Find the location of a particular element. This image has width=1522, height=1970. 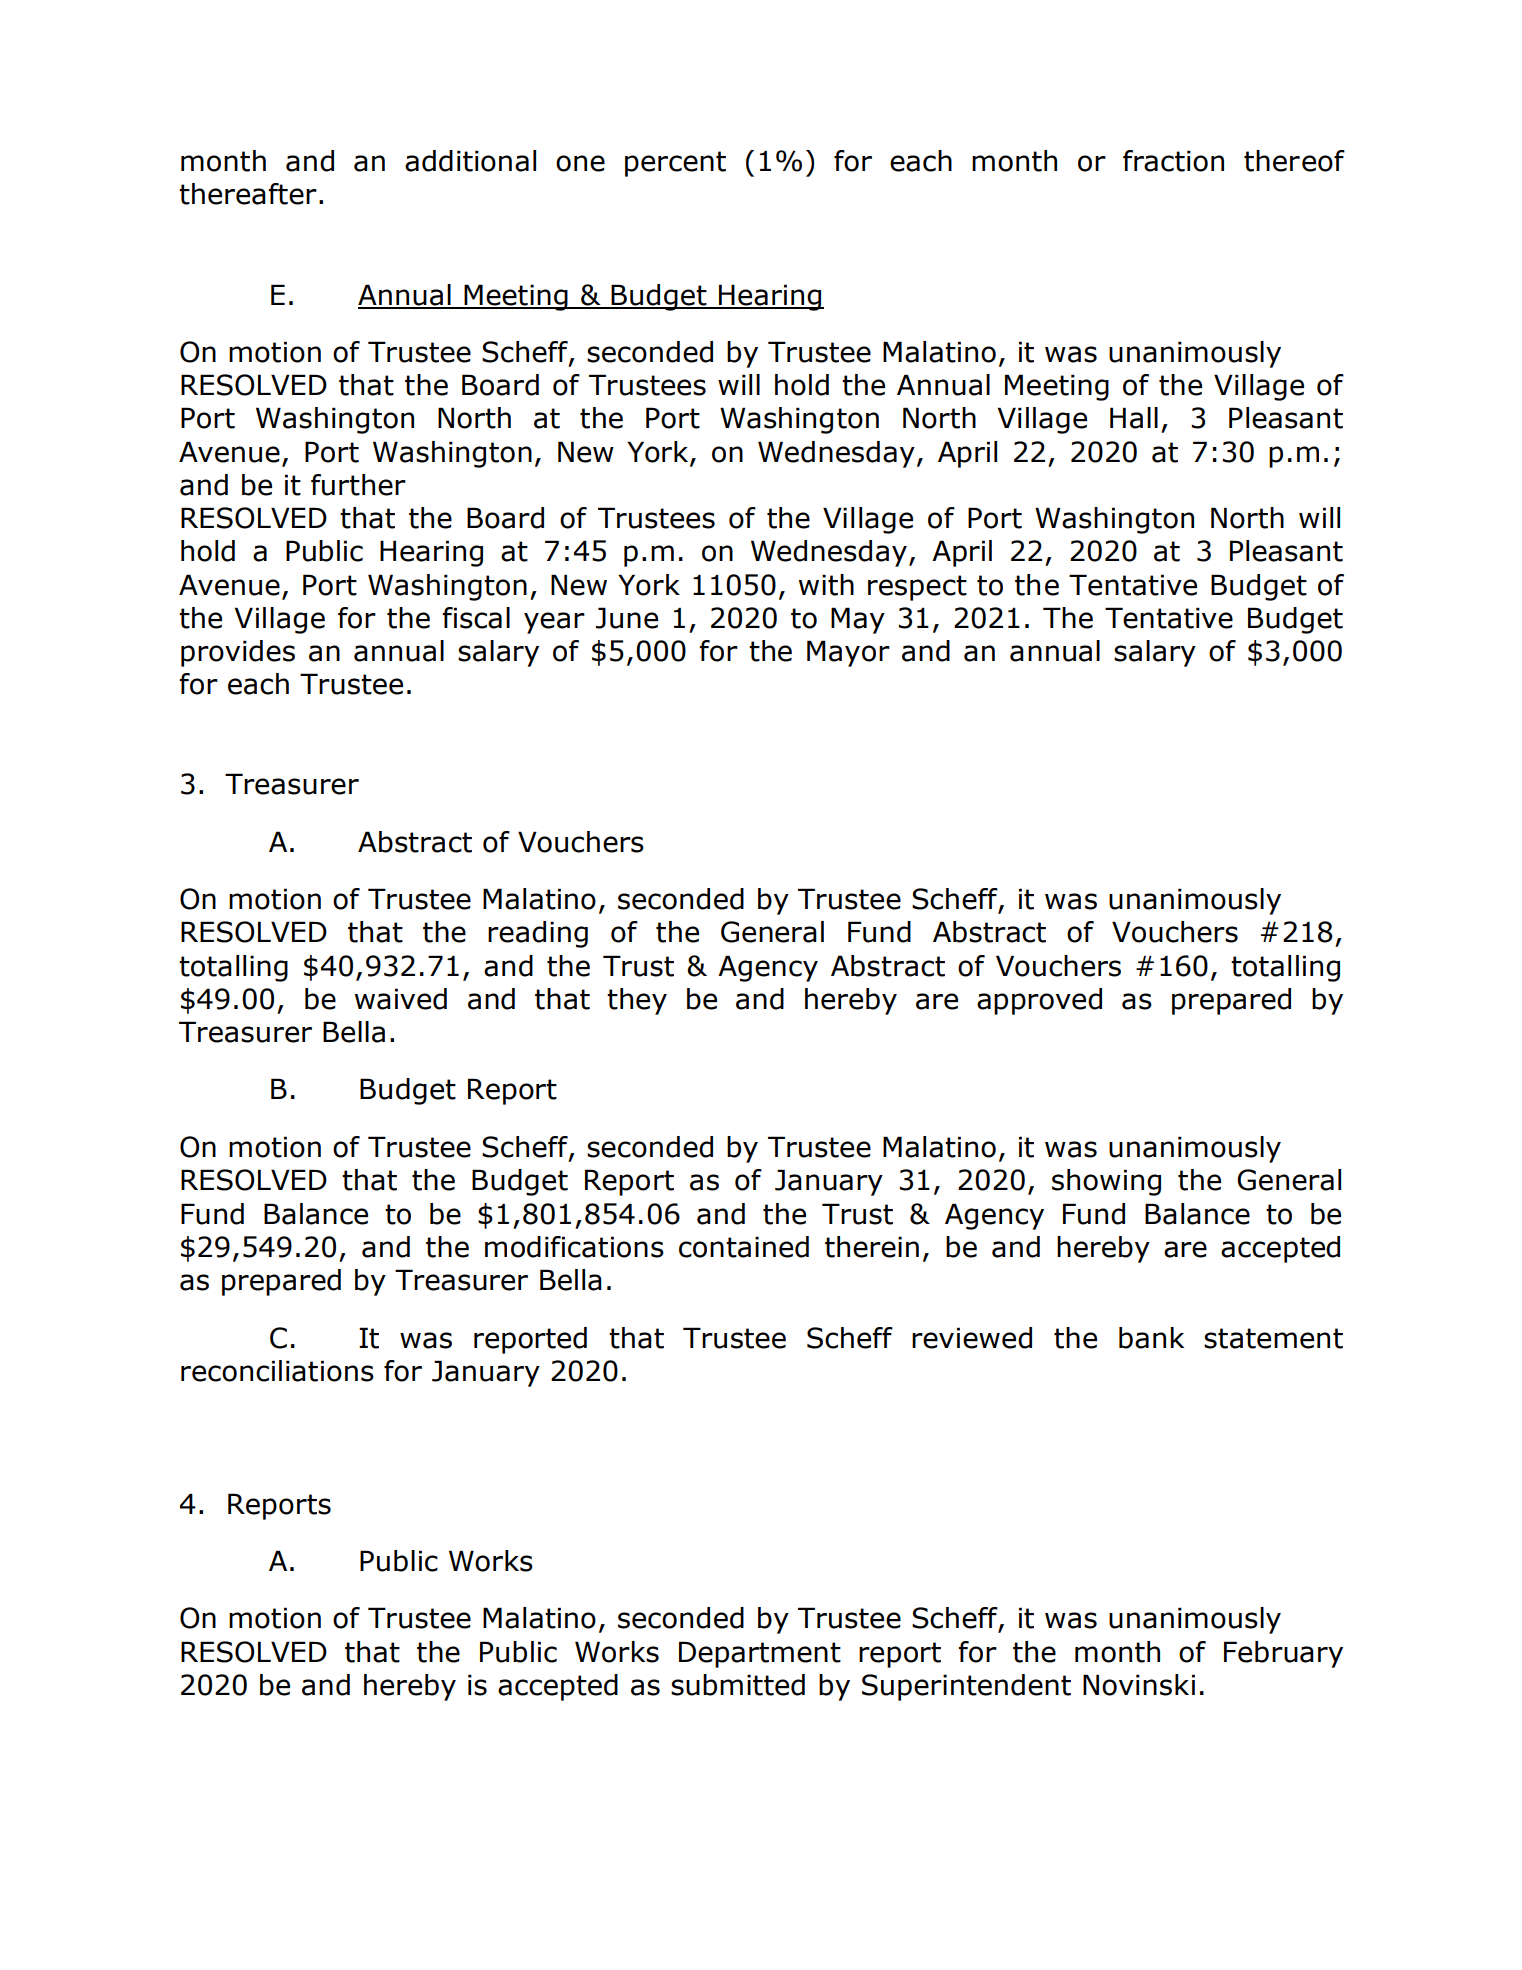

thereafter is located at coordinates (248, 194).
